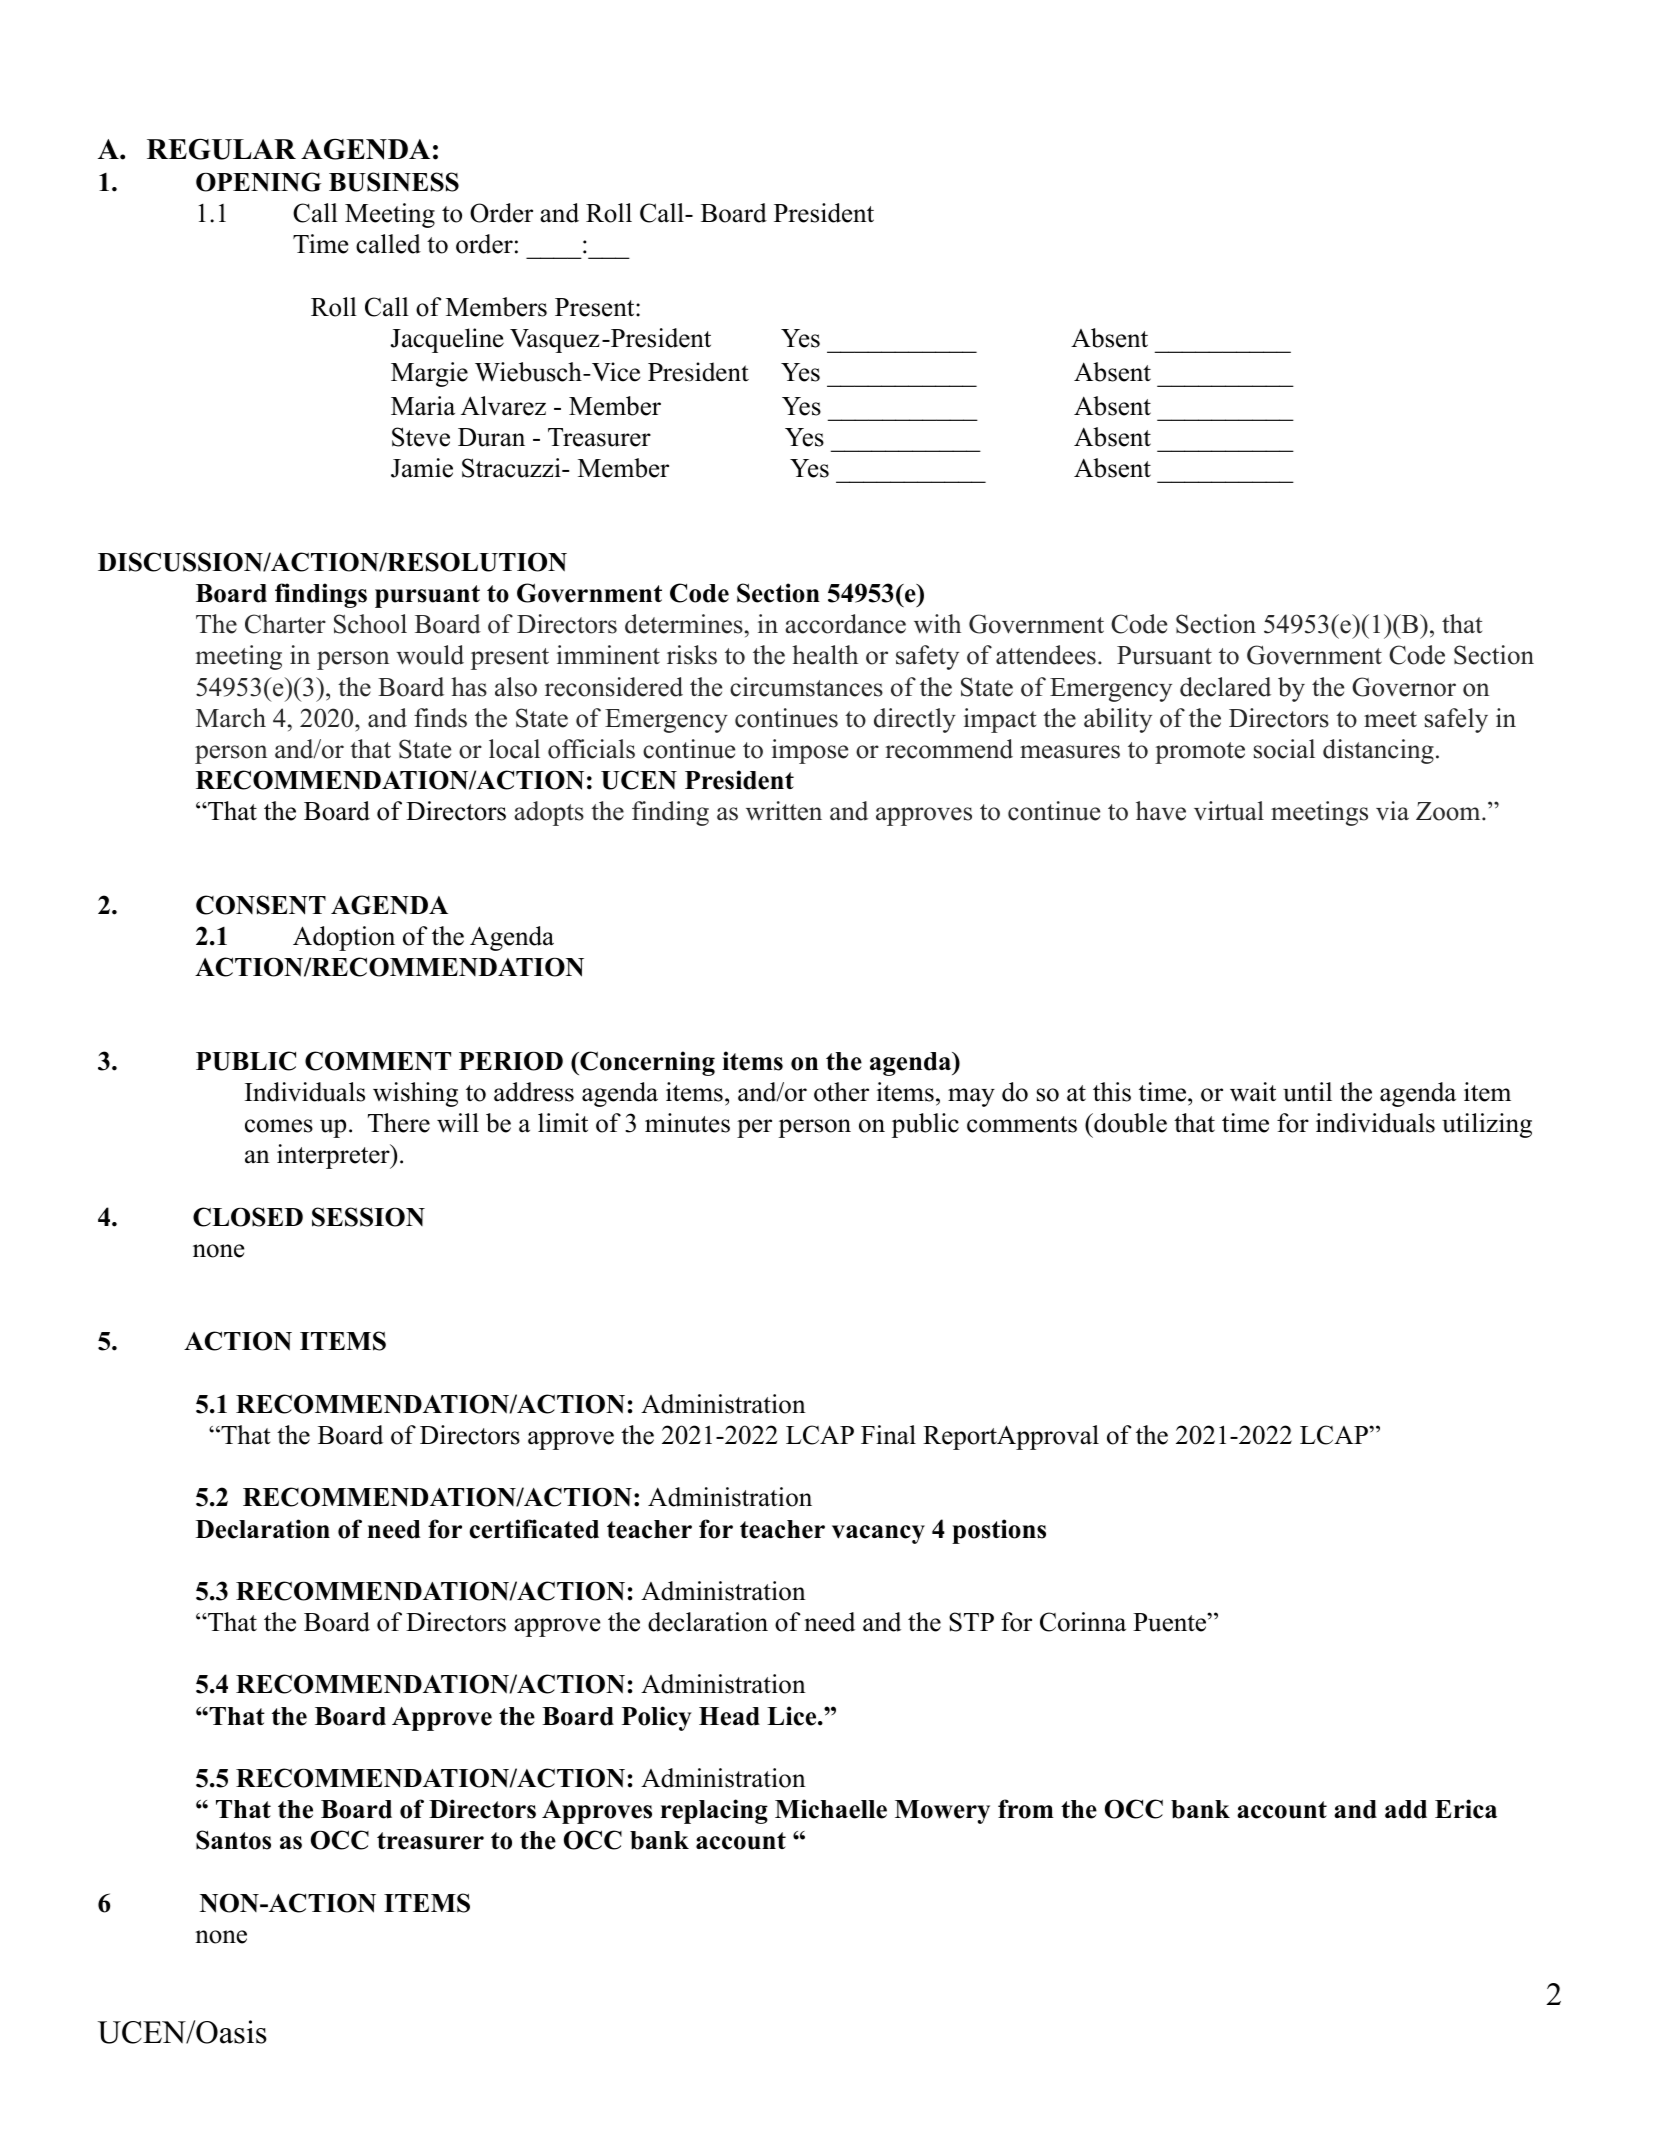 This document has height=2148, width=1660. What do you see at coordinates (1487, 1125) in the document?
I see `utilizing` at bounding box center [1487, 1125].
